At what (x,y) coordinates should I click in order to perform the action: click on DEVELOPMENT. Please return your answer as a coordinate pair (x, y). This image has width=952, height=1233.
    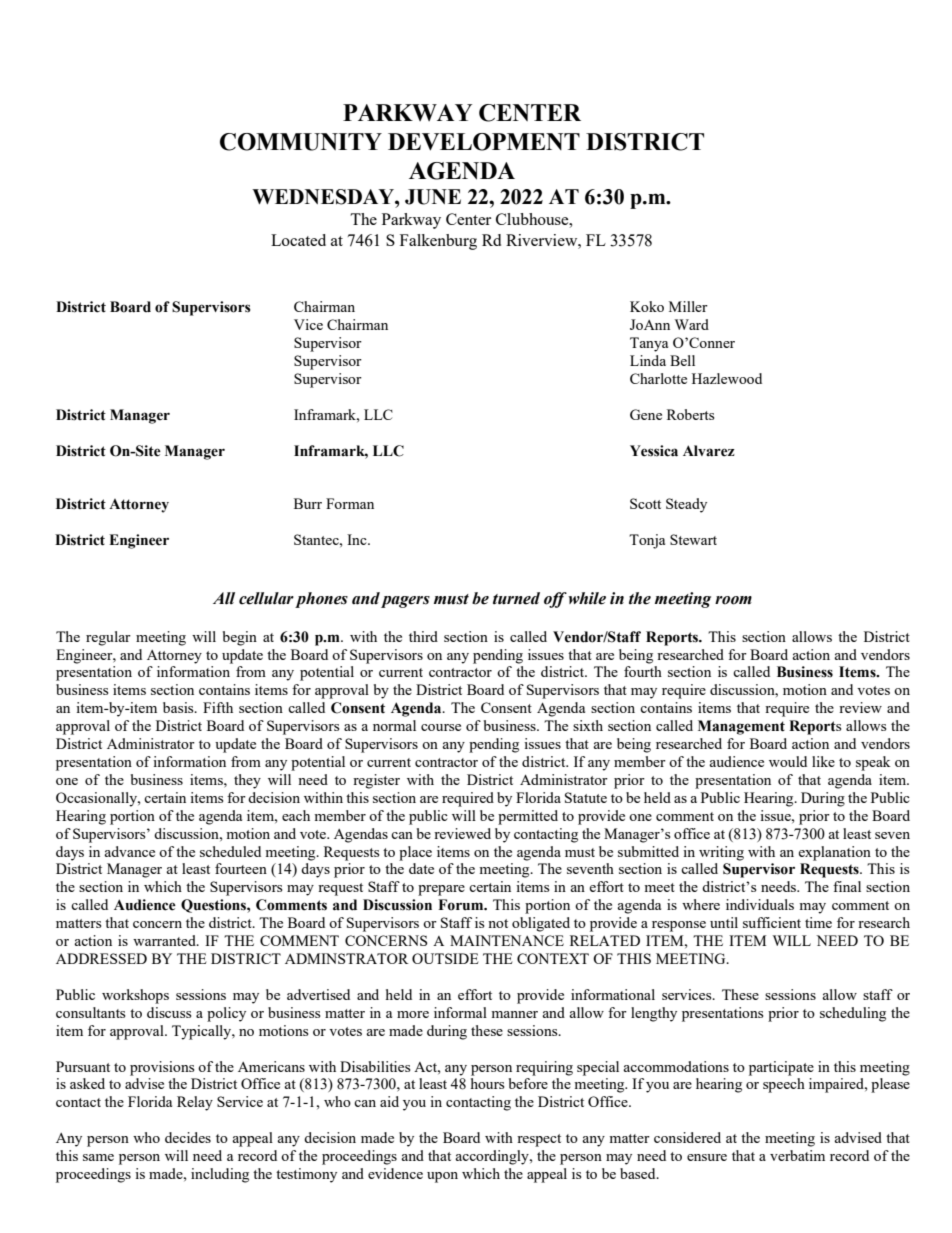
    Looking at the image, I should click on (484, 142).
